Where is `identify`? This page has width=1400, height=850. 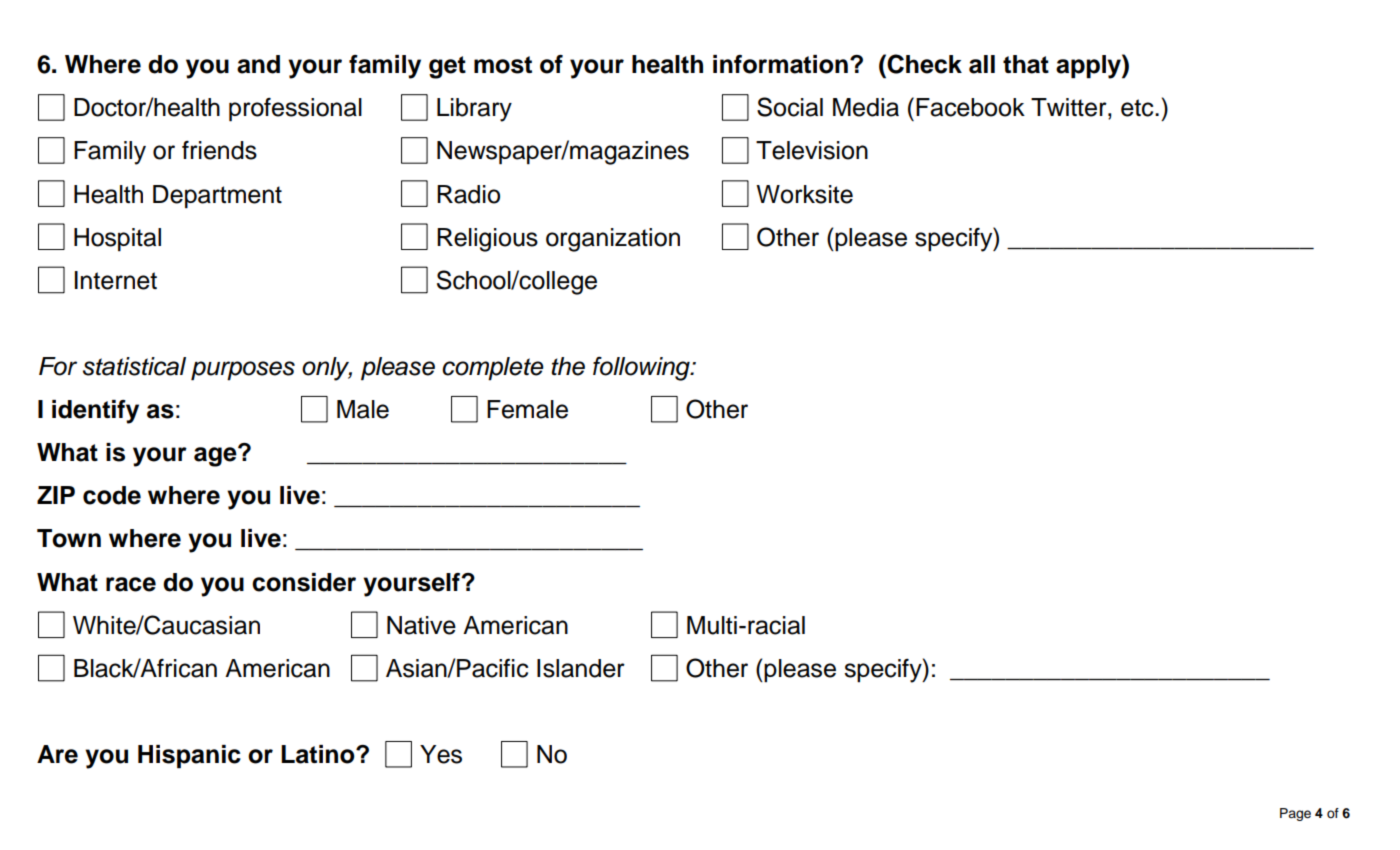
identify is located at coordinates (95, 412).
